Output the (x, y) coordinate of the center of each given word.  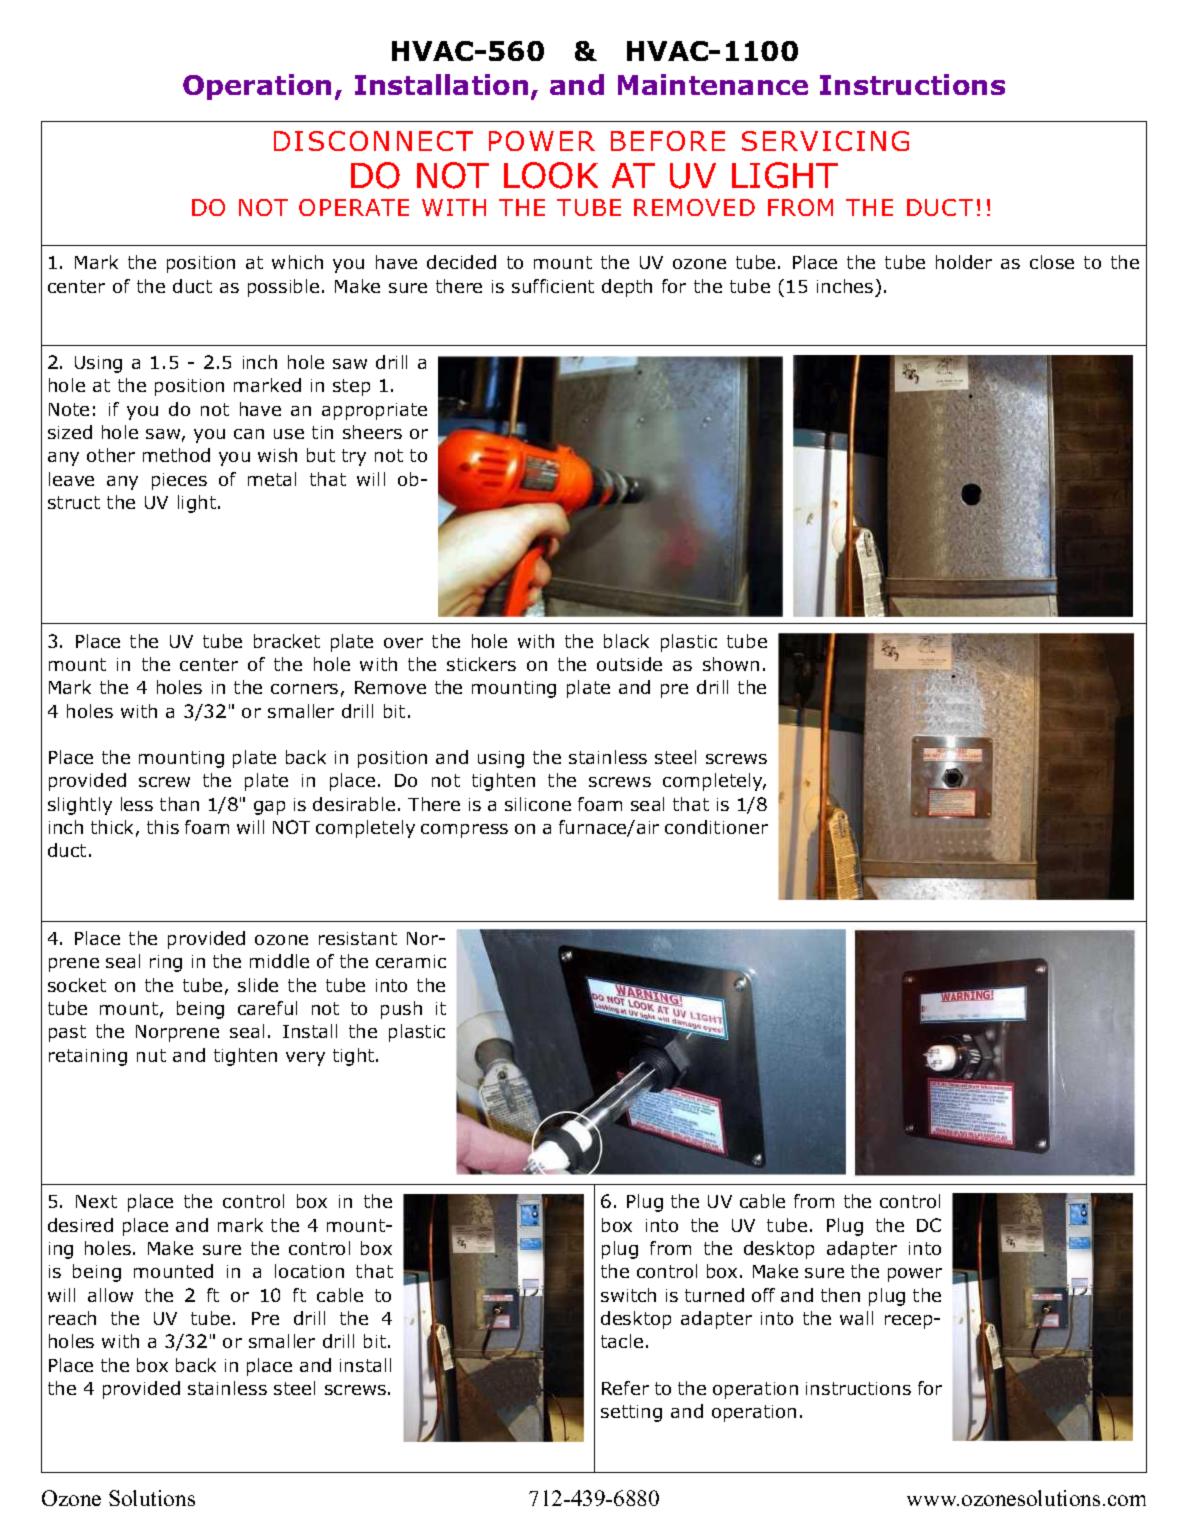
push (401, 1010)
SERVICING (825, 141)
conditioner (716, 827)
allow (110, 1295)
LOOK (551, 175)
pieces (179, 481)
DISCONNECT (373, 141)
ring (166, 963)
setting (631, 1413)
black (626, 641)
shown (731, 664)
